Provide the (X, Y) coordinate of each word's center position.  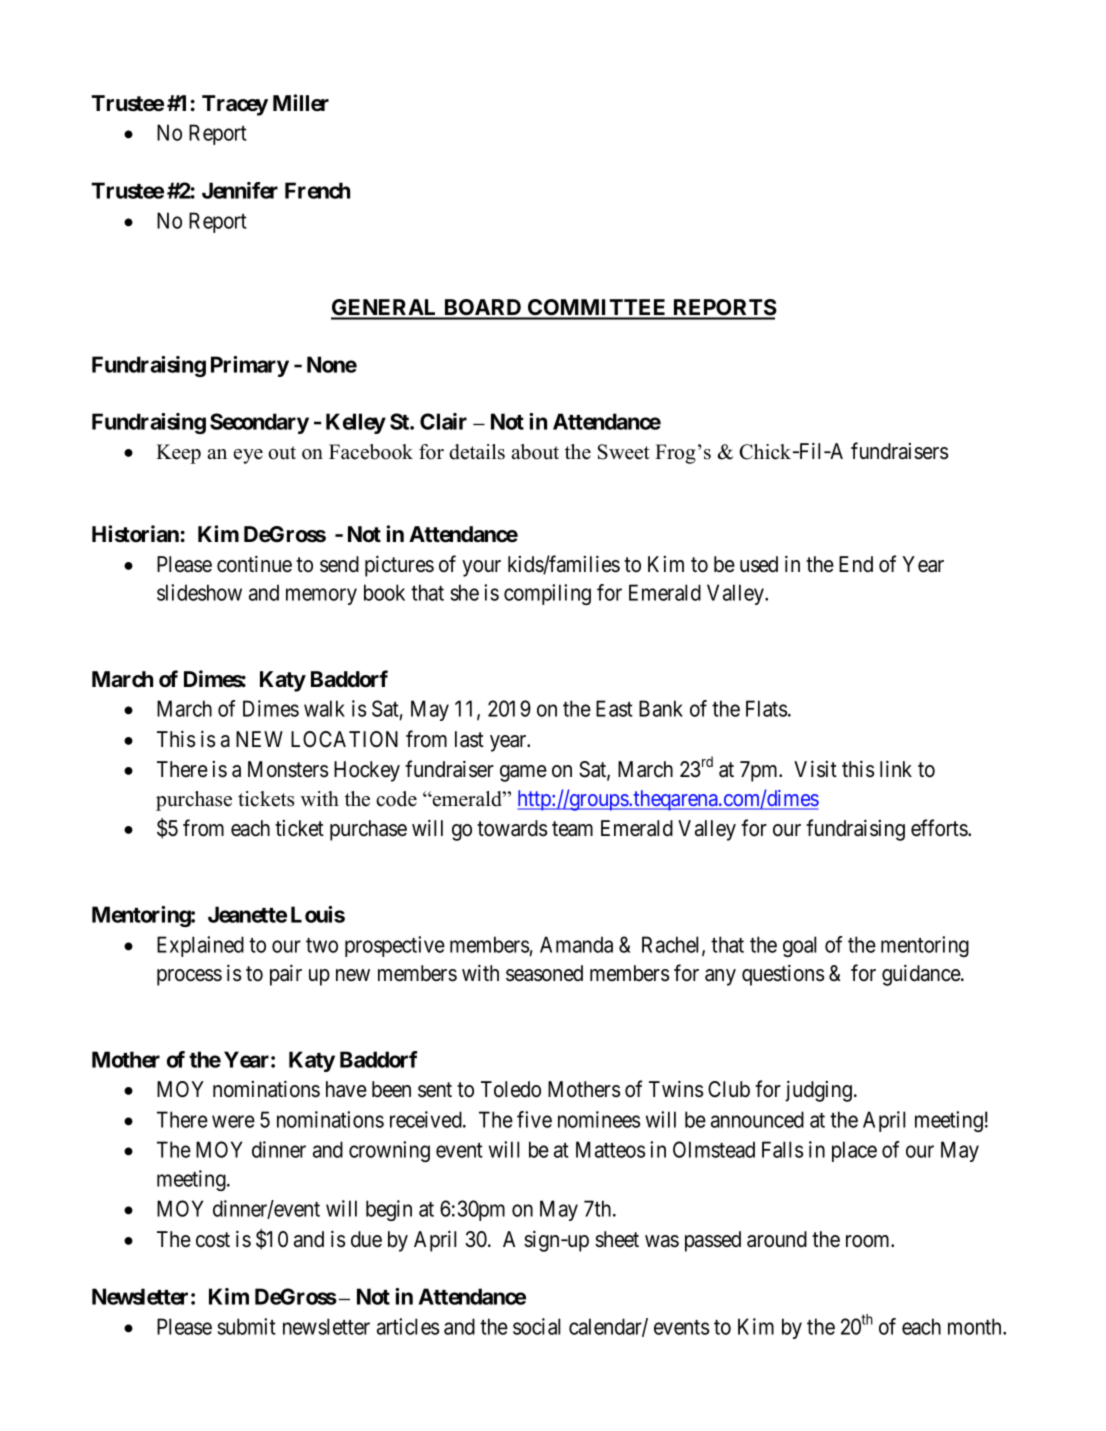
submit (247, 1326)
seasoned (544, 973)
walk (324, 708)
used (759, 564)
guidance (922, 975)
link (896, 768)
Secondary (259, 423)
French (317, 190)
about (535, 452)
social (536, 1326)
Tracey (235, 105)
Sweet (624, 452)
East (614, 708)
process (189, 977)
